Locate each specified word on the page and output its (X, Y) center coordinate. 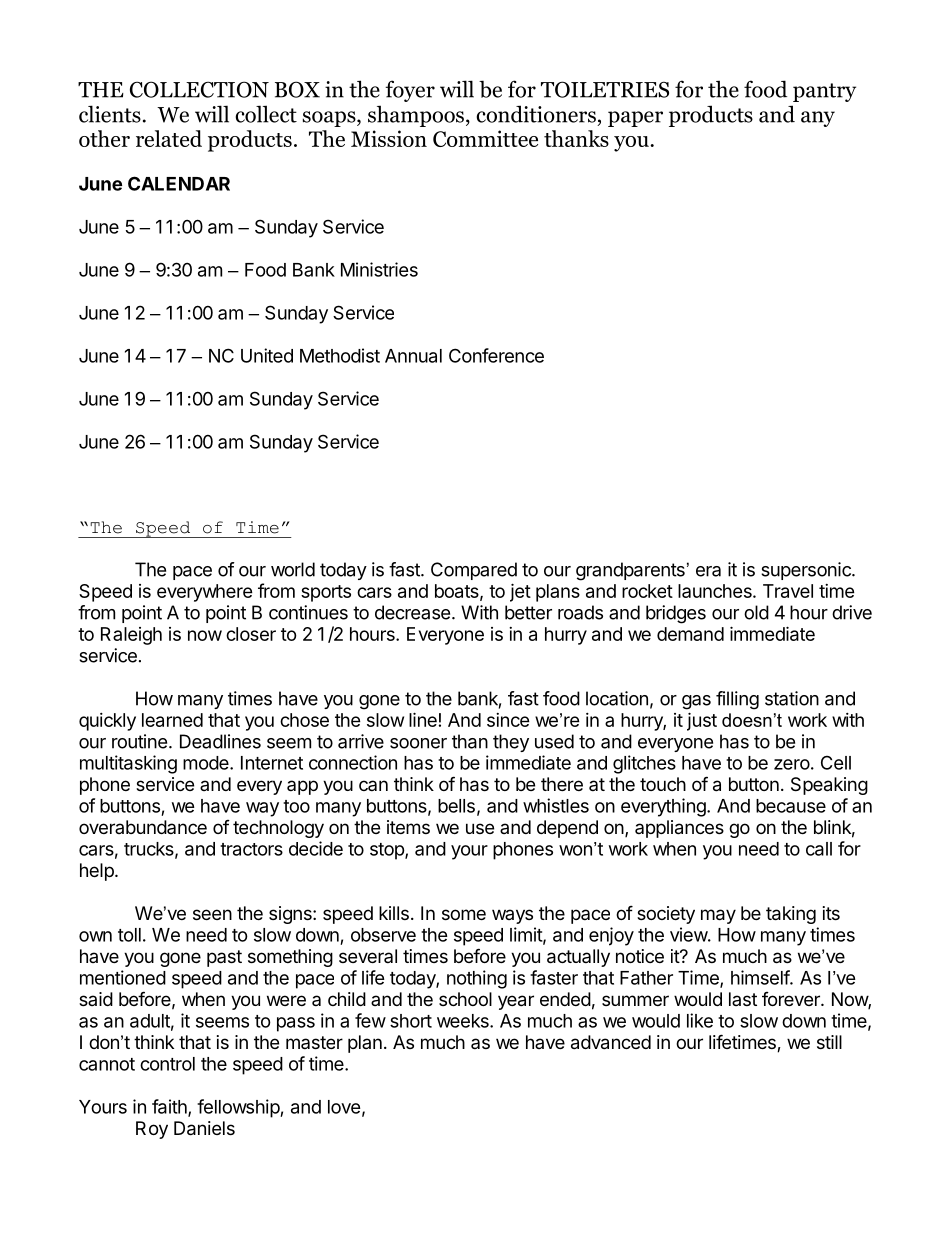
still (829, 1042)
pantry (824, 92)
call (819, 849)
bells (456, 806)
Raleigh (131, 636)
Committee (485, 138)
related (169, 138)
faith (170, 1107)
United (267, 355)
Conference (496, 355)
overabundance (143, 827)
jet (520, 592)
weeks (464, 1021)
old (756, 612)
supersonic (807, 571)
